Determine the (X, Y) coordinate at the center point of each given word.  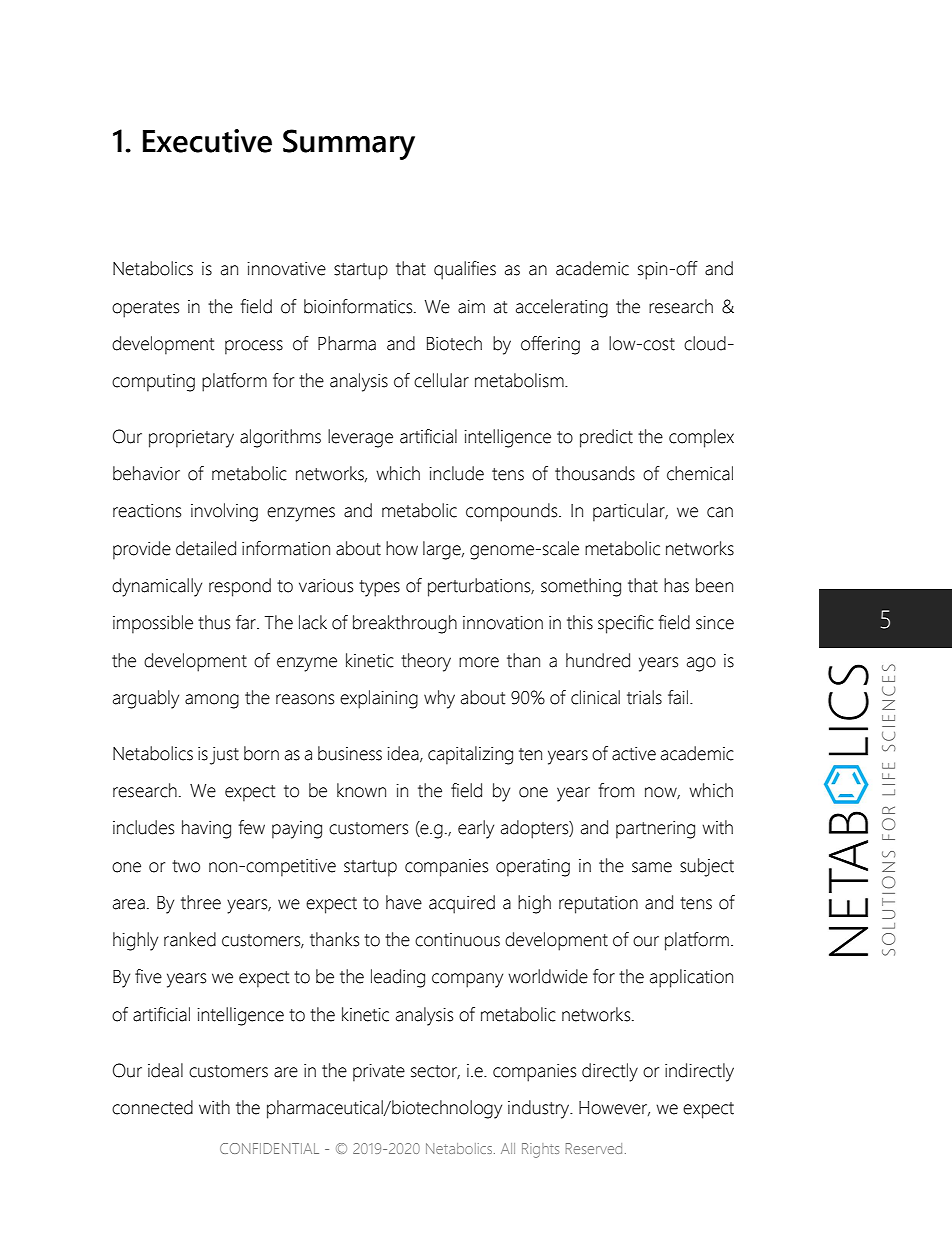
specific (626, 624)
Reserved (594, 1148)
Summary (349, 144)
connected (152, 1107)
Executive (207, 141)
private (379, 1073)
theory (426, 662)
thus (214, 622)
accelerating (562, 308)
